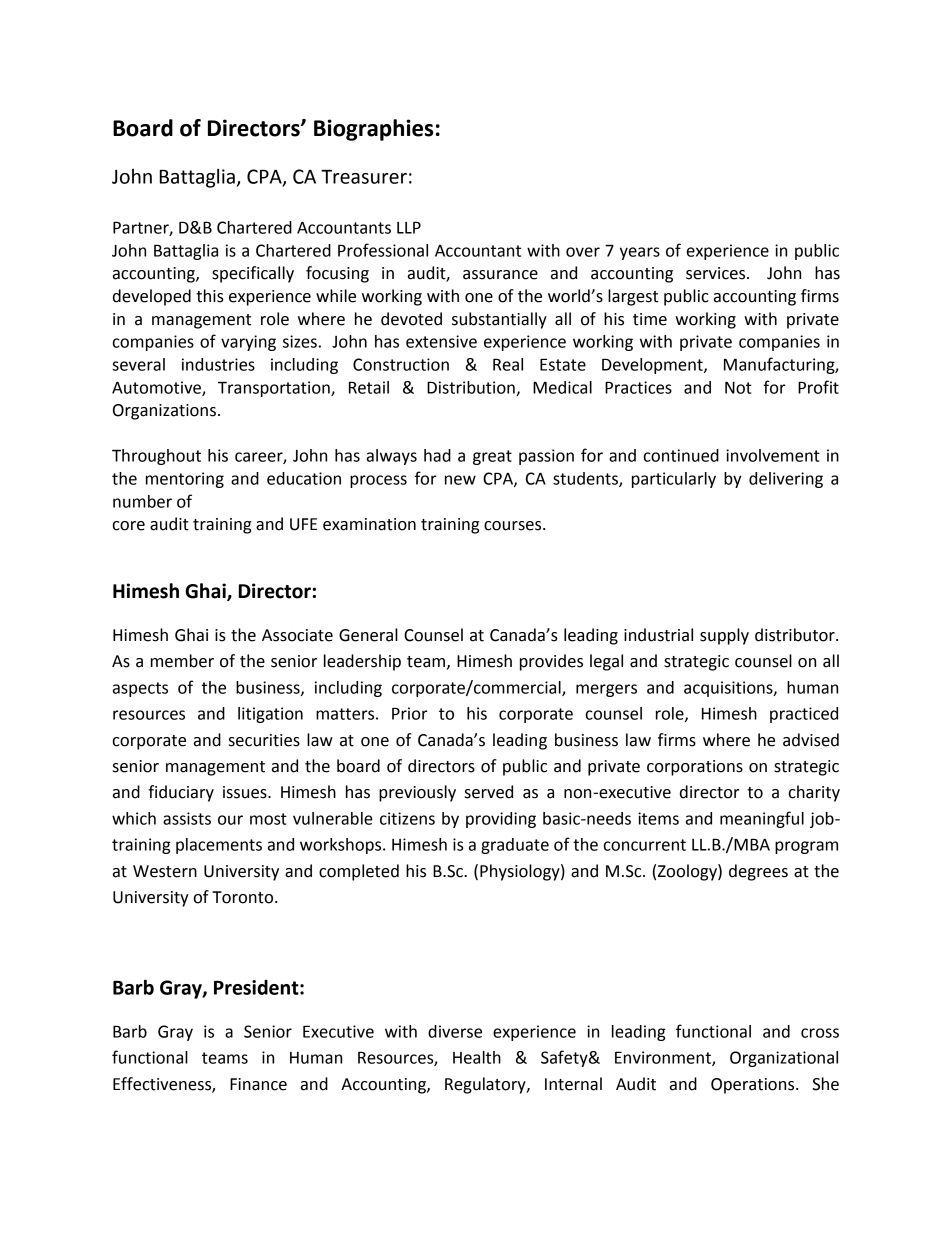 Image resolution: width=952 pixels, height=1233 pixels. Describe the element at coordinates (373, 130) in the image. I see `Biographies` at that location.
